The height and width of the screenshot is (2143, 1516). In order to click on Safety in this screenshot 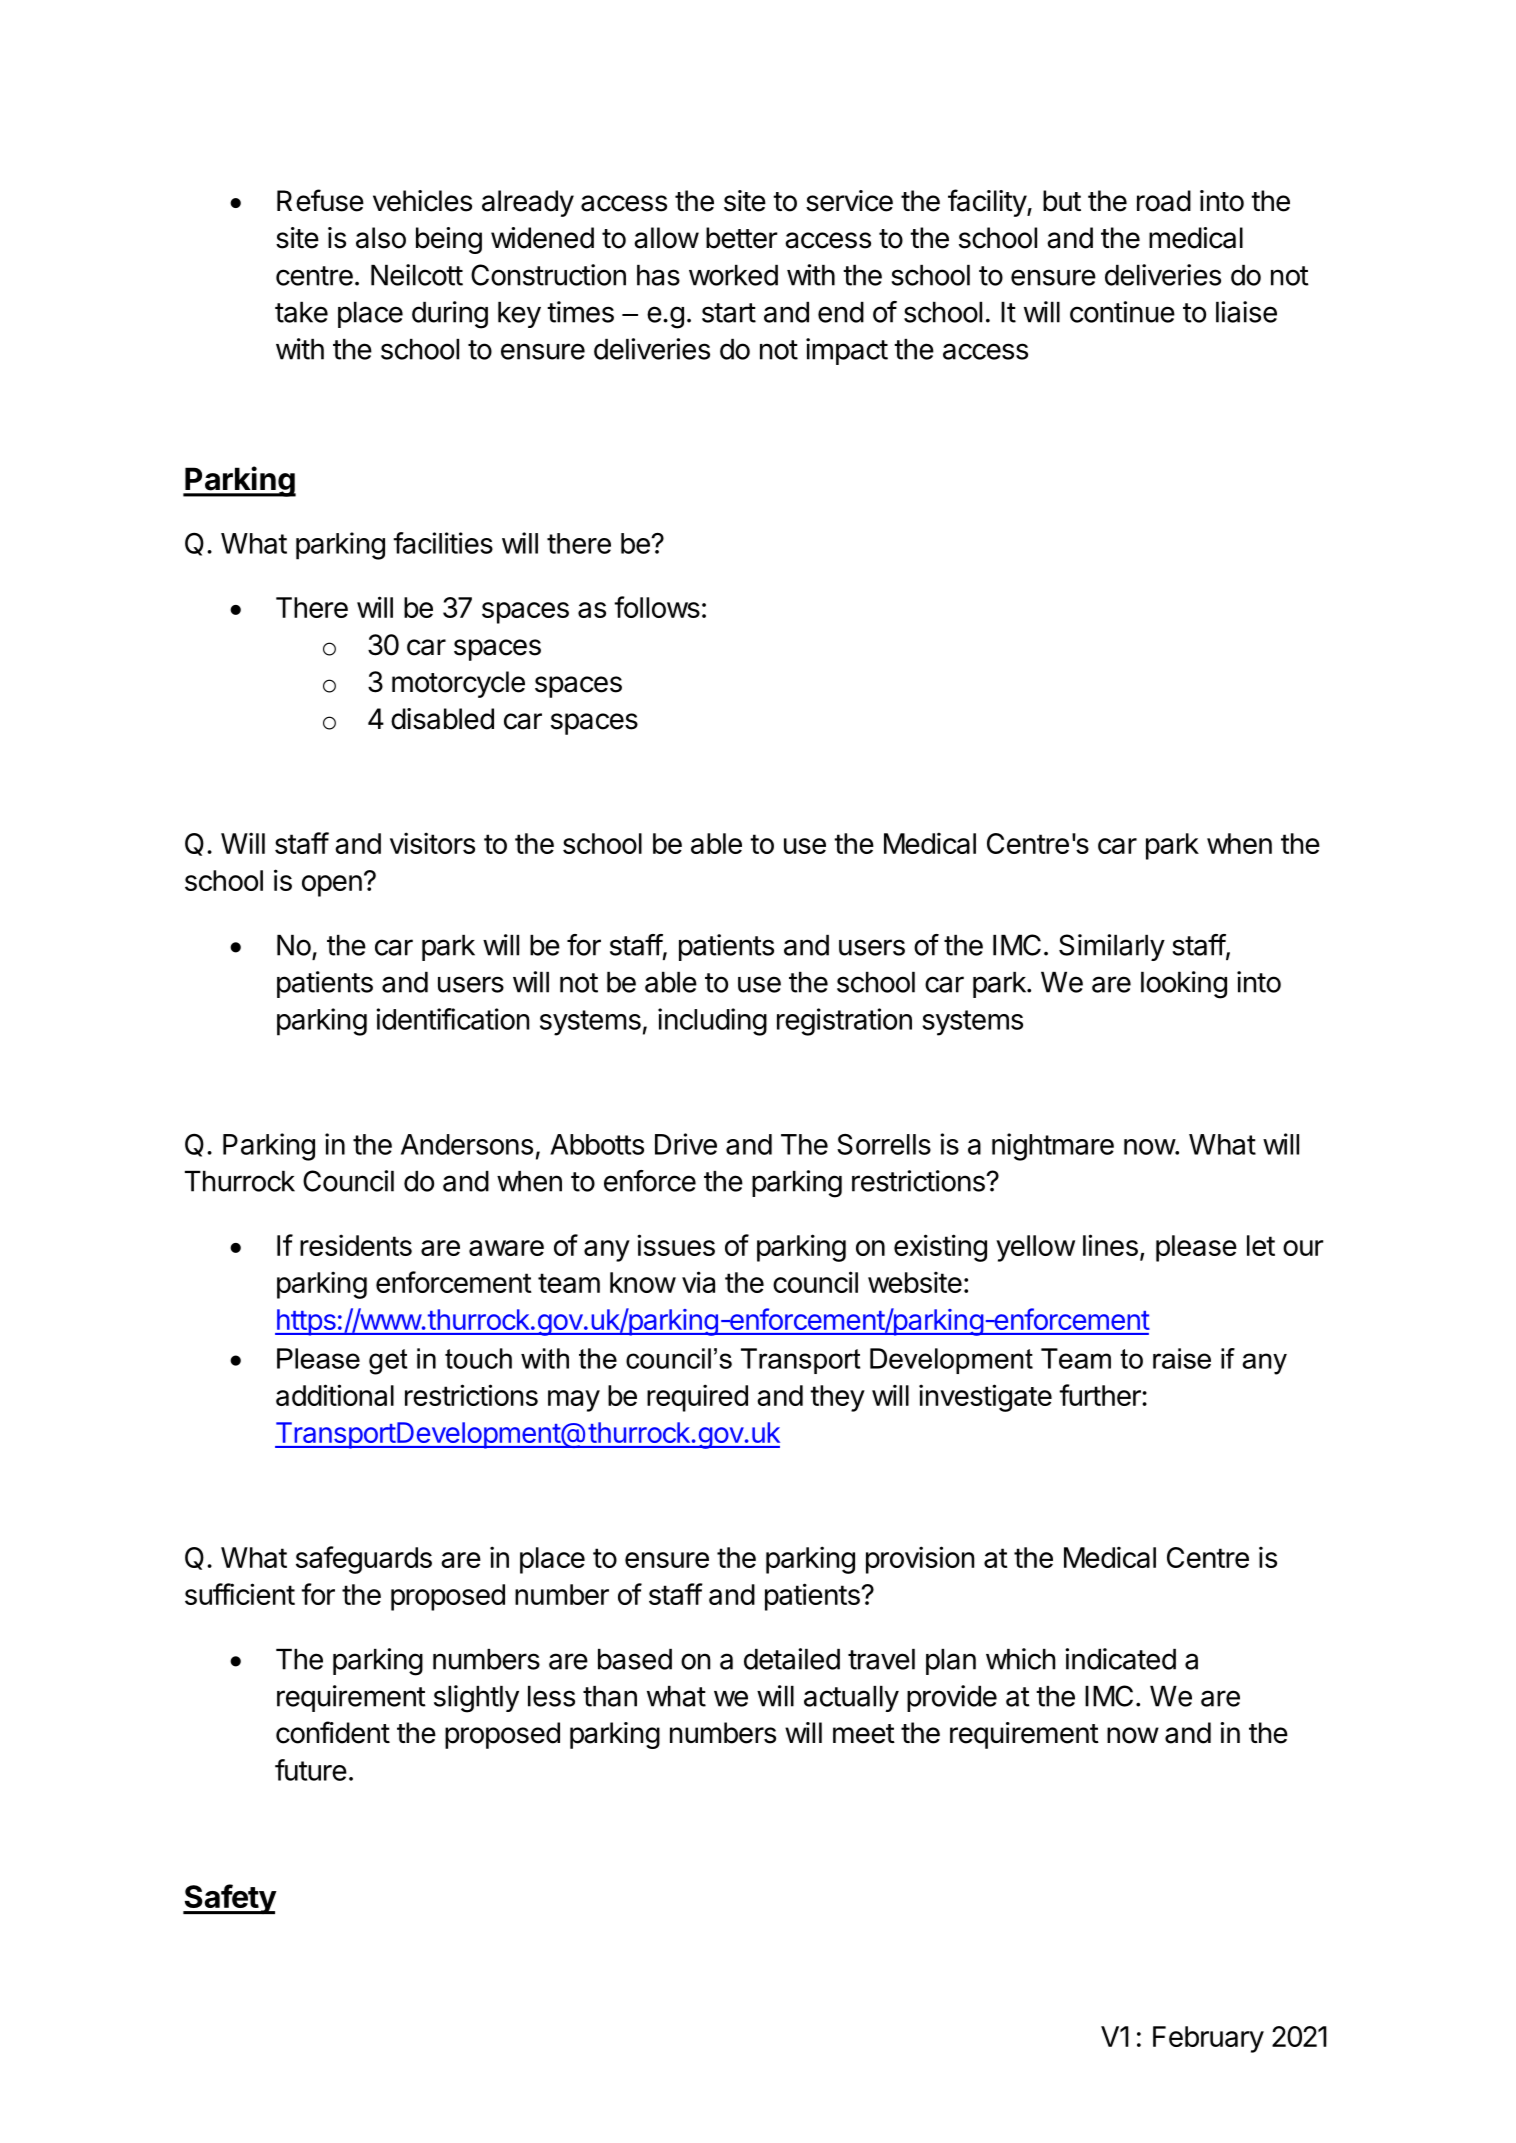, I will do `click(230, 1899)`.
